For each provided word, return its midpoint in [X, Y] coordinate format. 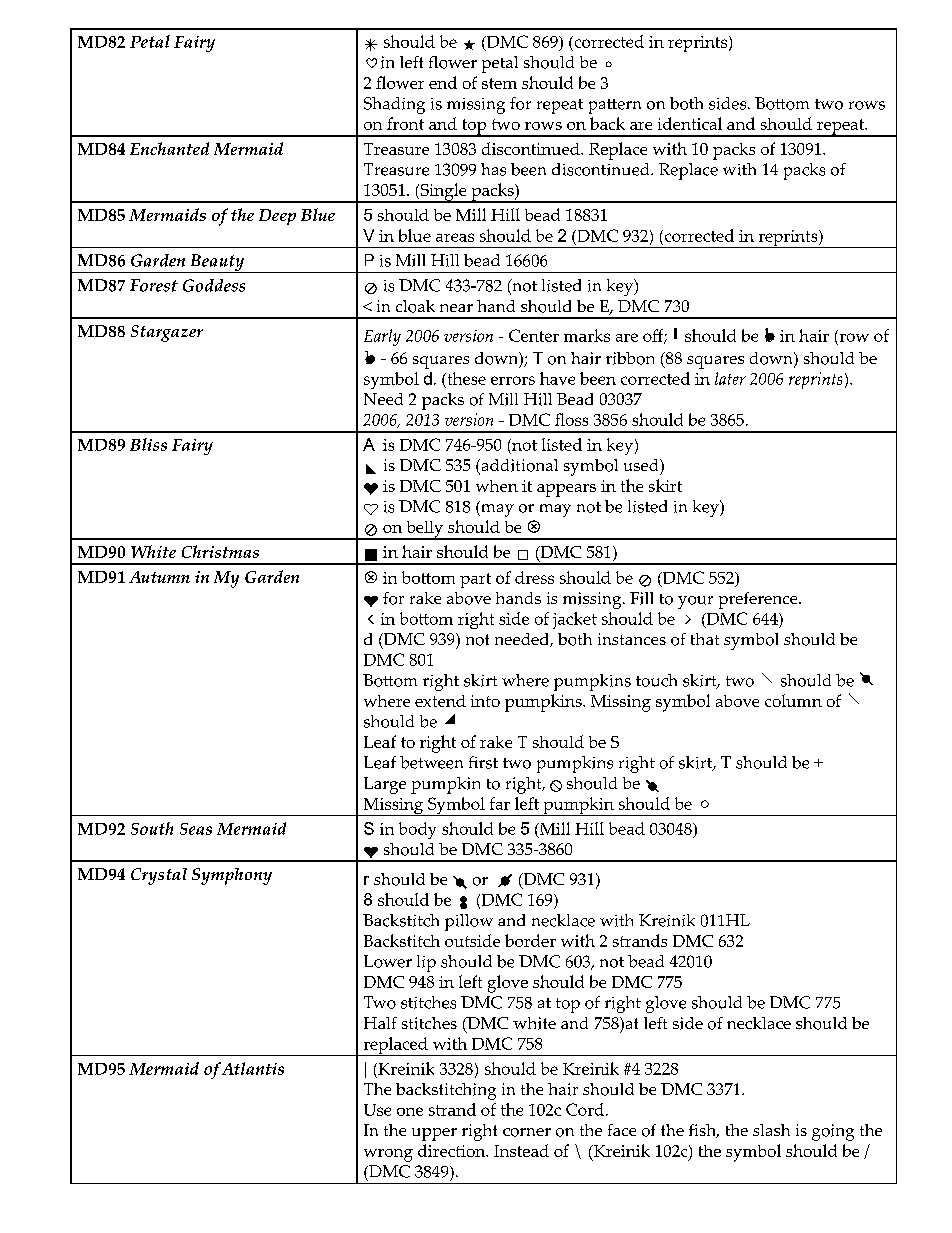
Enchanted [169, 148]
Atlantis [253, 1068]
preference [759, 600]
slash [771, 1130]
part [475, 580]
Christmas [220, 551]
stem [499, 83]
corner [527, 1132]
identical [690, 123]
